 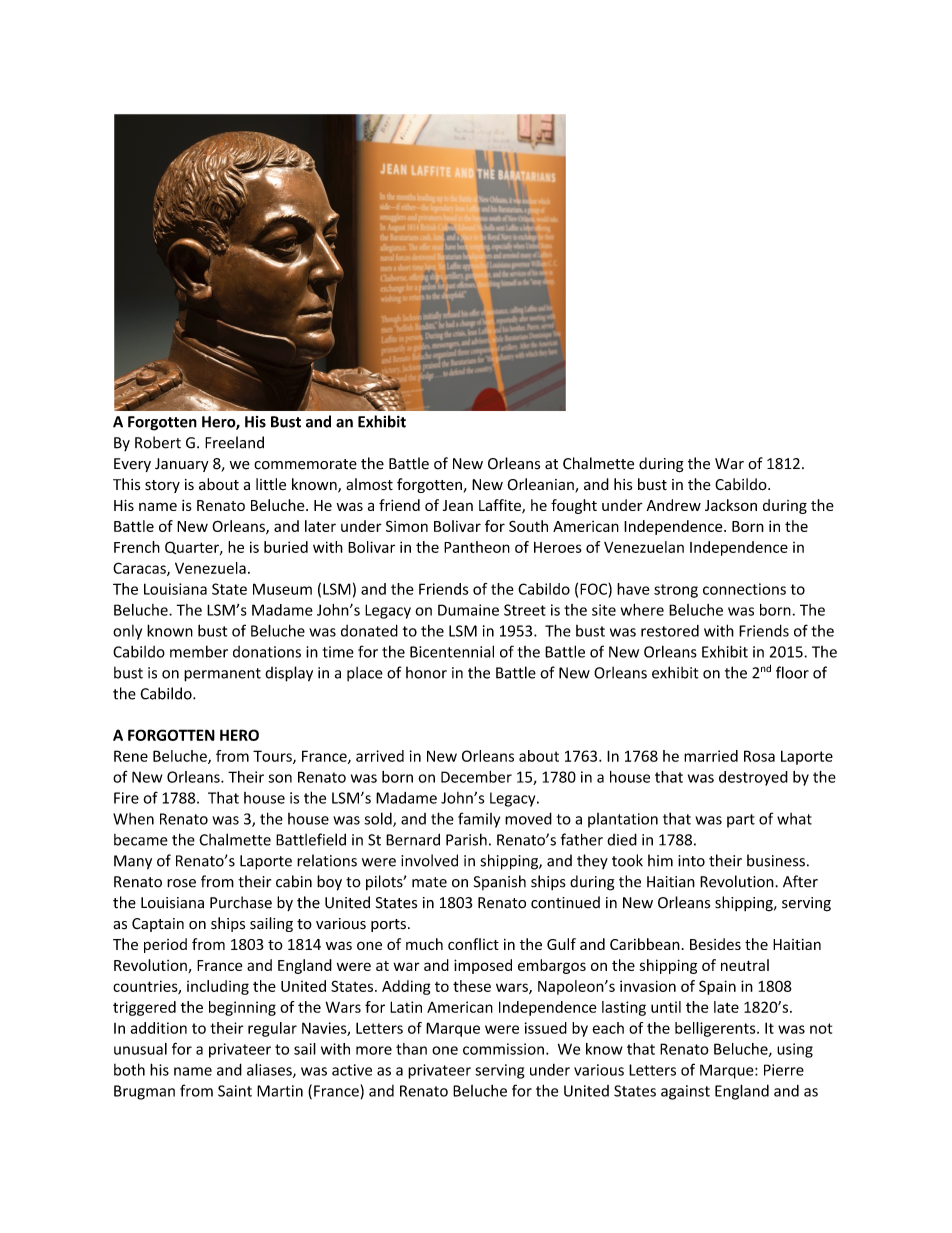 What do you see at coordinates (182, 465) in the screenshot?
I see `January` at bounding box center [182, 465].
